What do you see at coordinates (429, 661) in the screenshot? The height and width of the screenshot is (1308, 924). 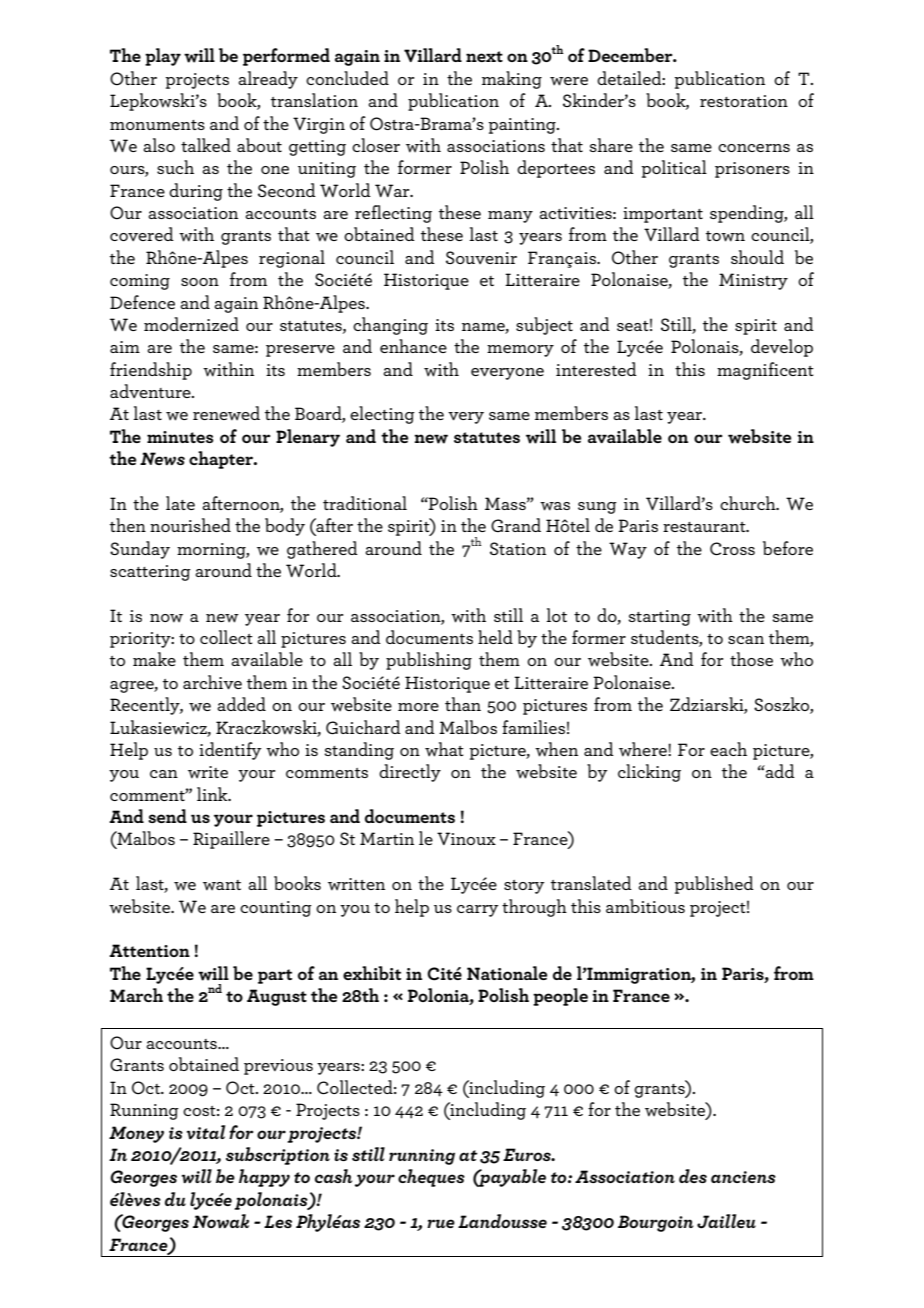 I see `publishing` at bounding box center [429, 661].
